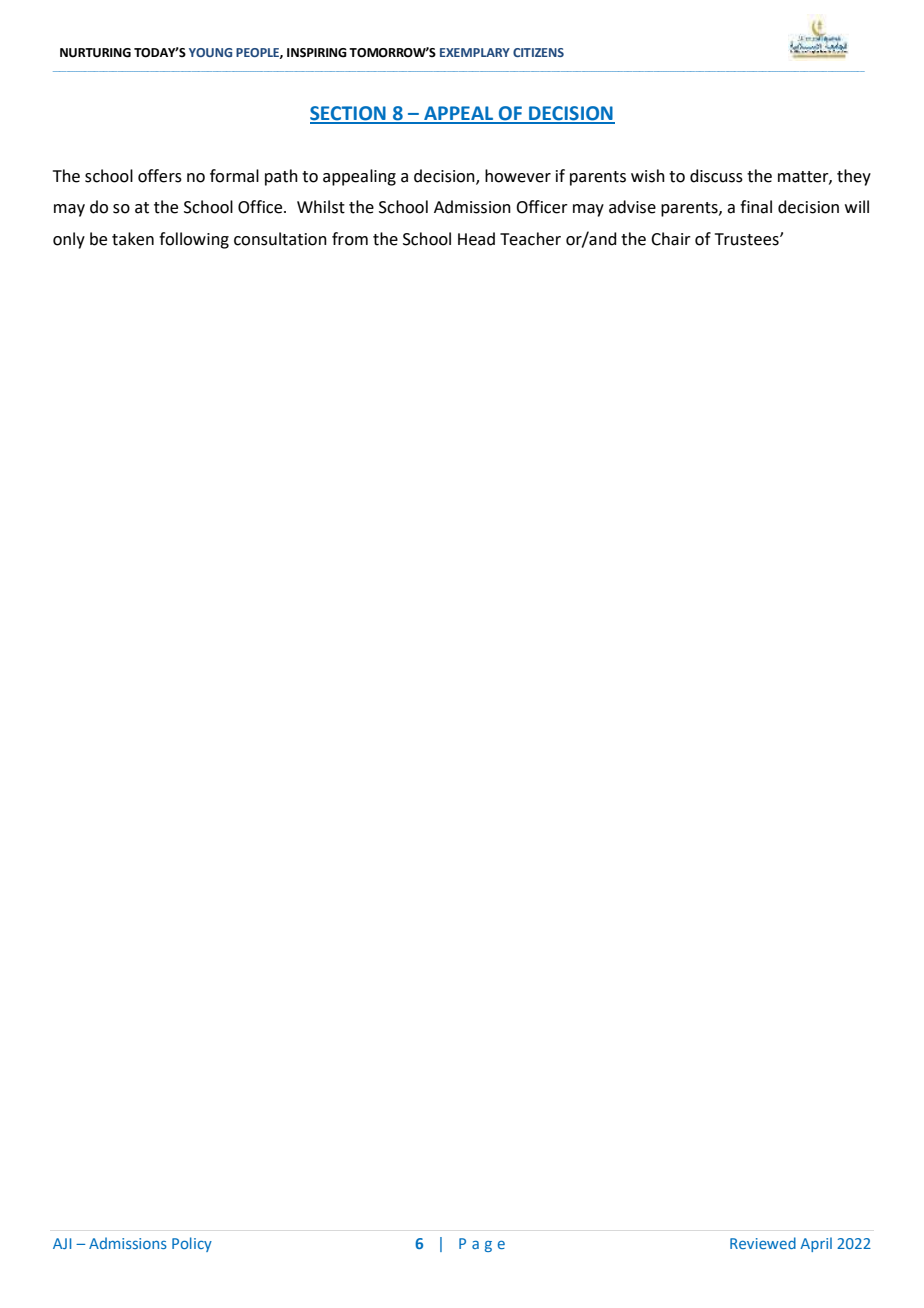 The width and height of the page is (924, 1308). What do you see at coordinates (748, 239) in the page?
I see `Trustees` at bounding box center [748, 239].
